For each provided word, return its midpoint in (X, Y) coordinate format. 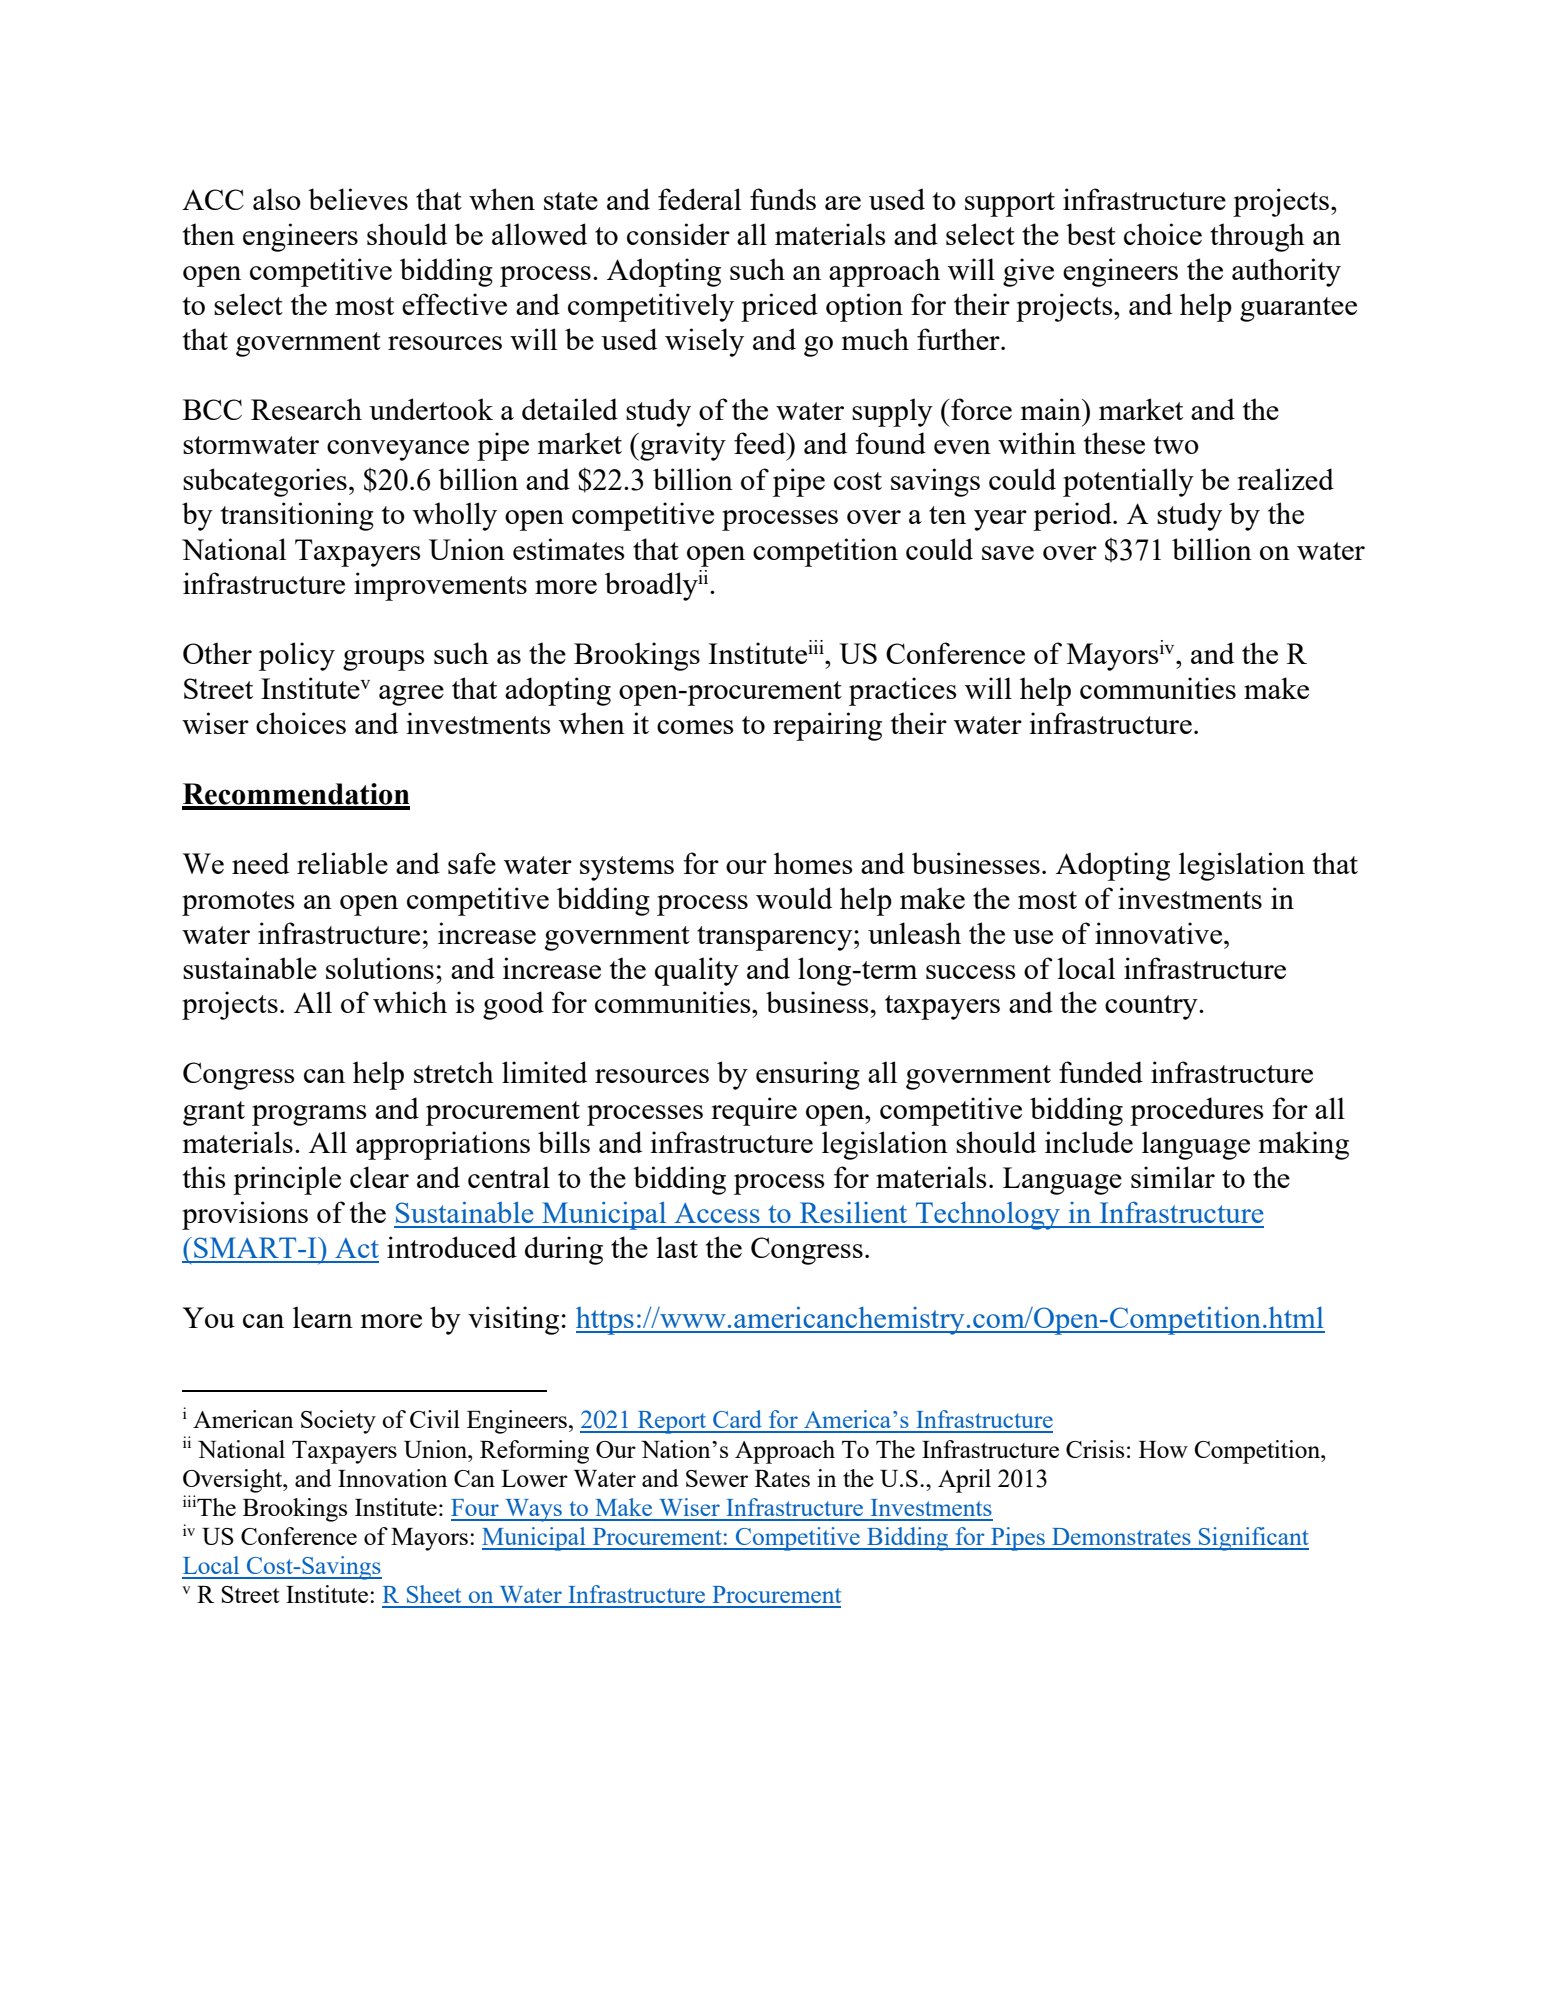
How (1163, 1449)
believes (358, 199)
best (1091, 234)
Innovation (393, 1478)
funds (783, 199)
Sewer (717, 1478)
